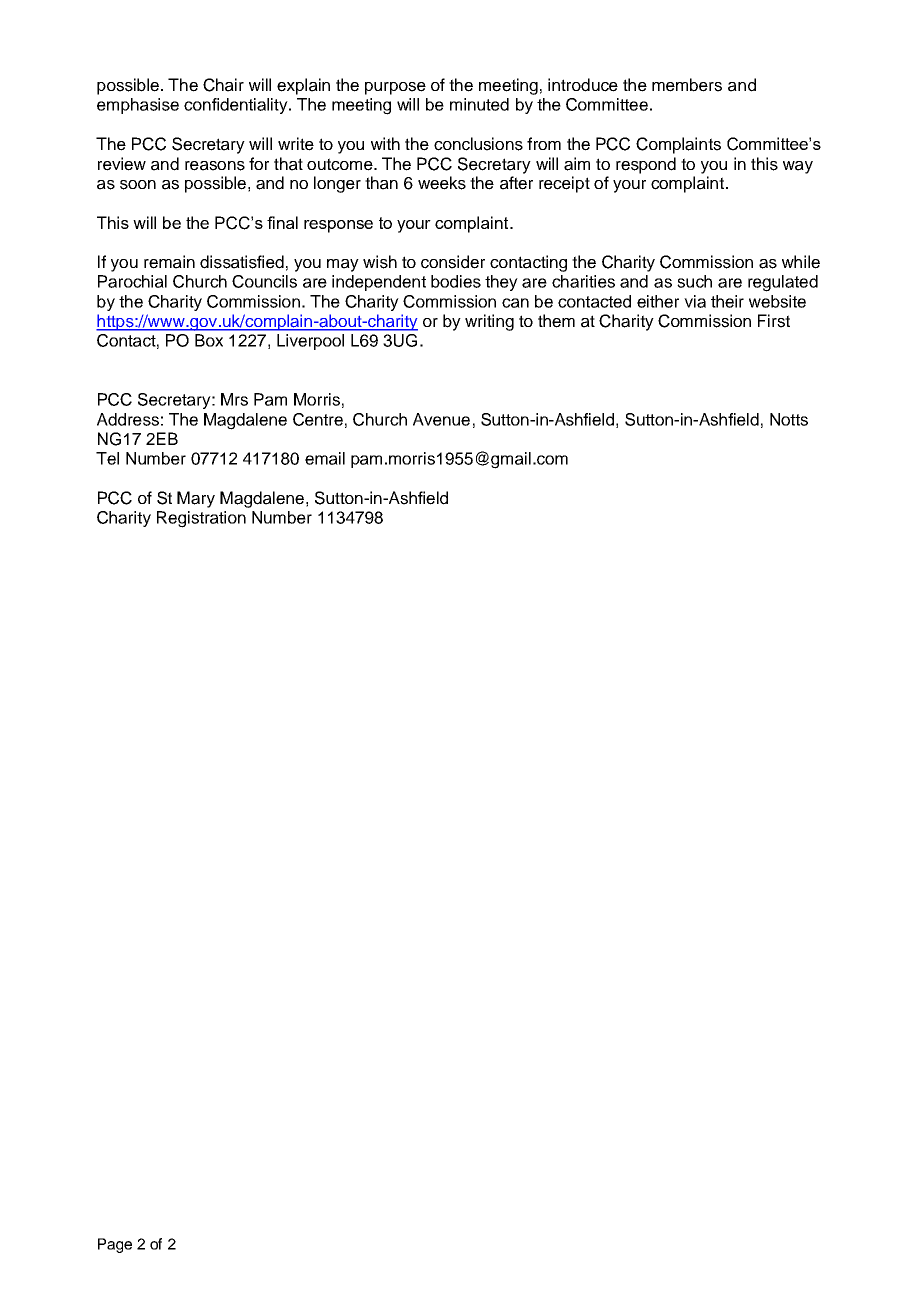  What do you see at coordinates (237, 106) in the image?
I see `confidentiality` at bounding box center [237, 106].
